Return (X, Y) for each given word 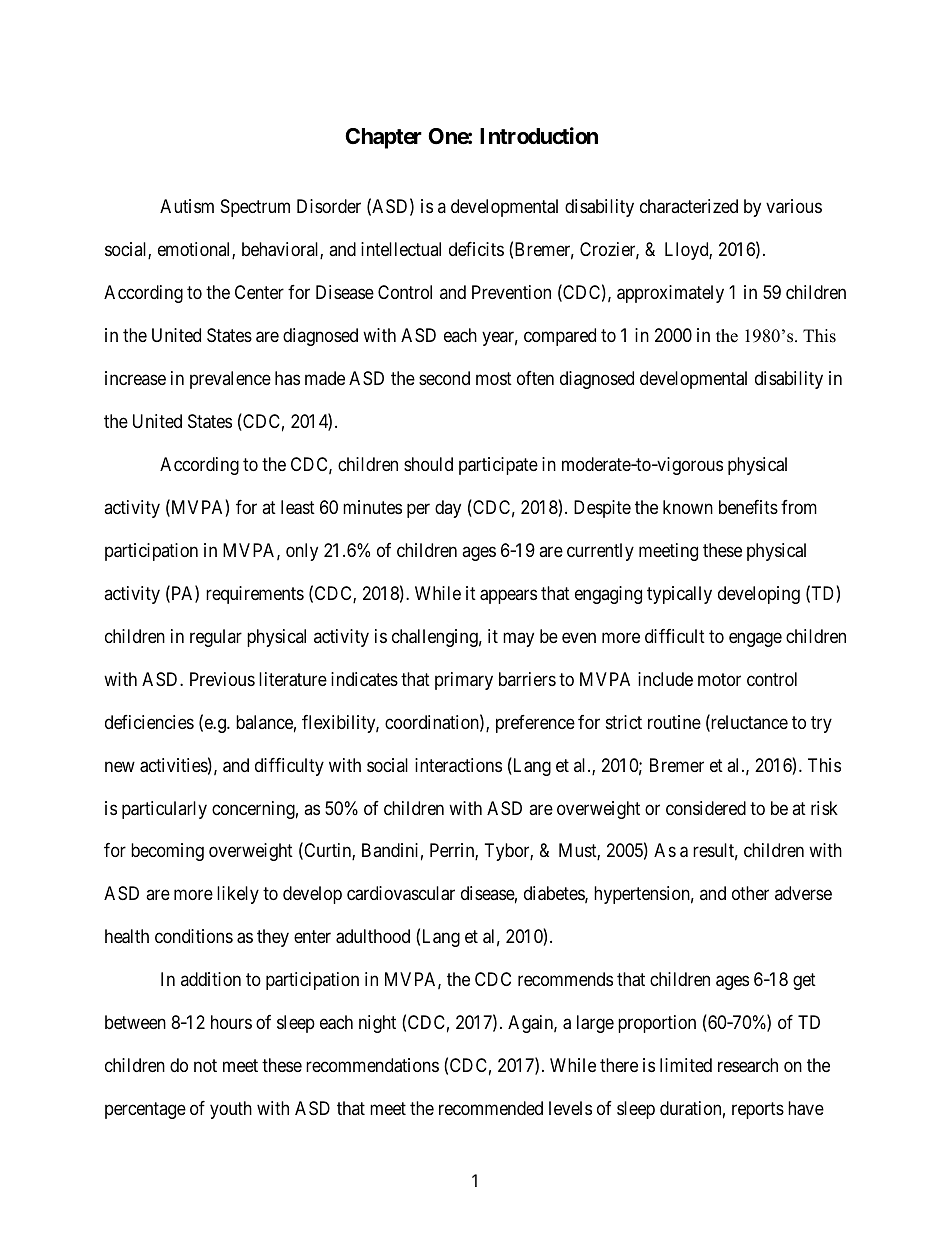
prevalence (230, 380)
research (748, 1065)
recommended (491, 1108)
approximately (670, 294)
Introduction (539, 136)
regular (216, 638)
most (494, 378)
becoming (167, 852)
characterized (689, 206)
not (205, 1066)
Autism (187, 206)
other (750, 893)
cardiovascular (401, 893)
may (518, 639)
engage (755, 639)
